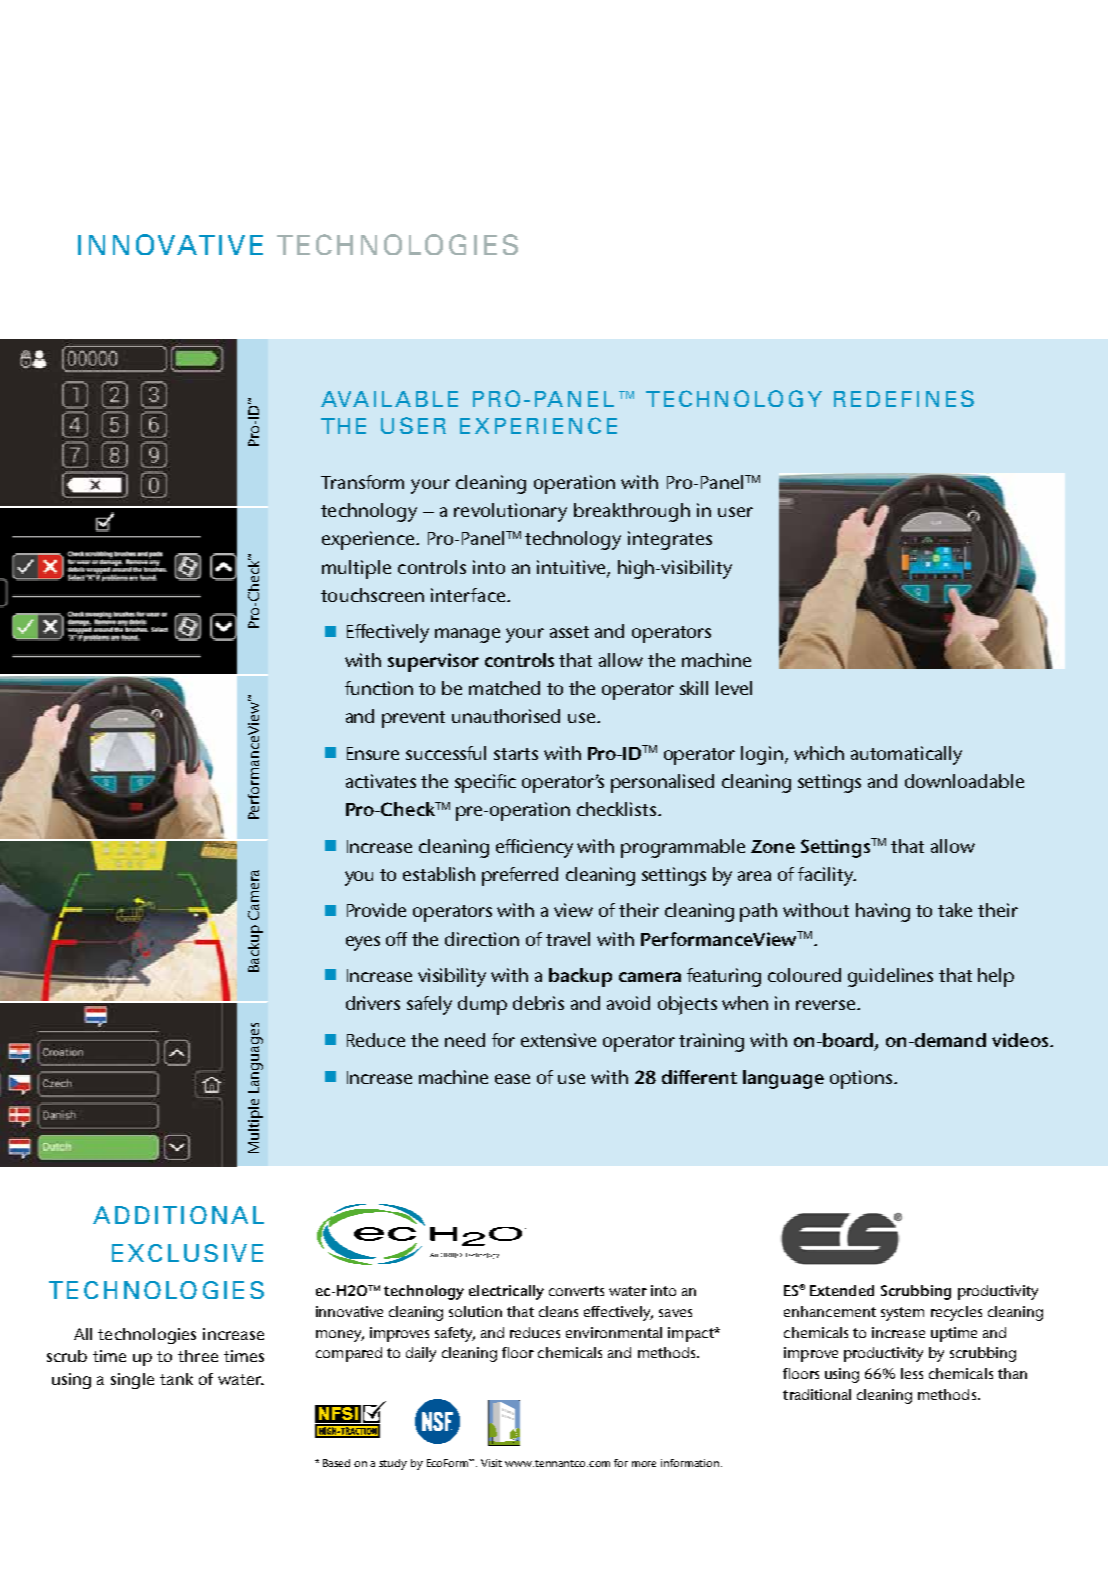 The height and width of the image is (1582, 1108). Describe the element at coordinates (373, 1003) in the image. I see `drivers` at that location.
